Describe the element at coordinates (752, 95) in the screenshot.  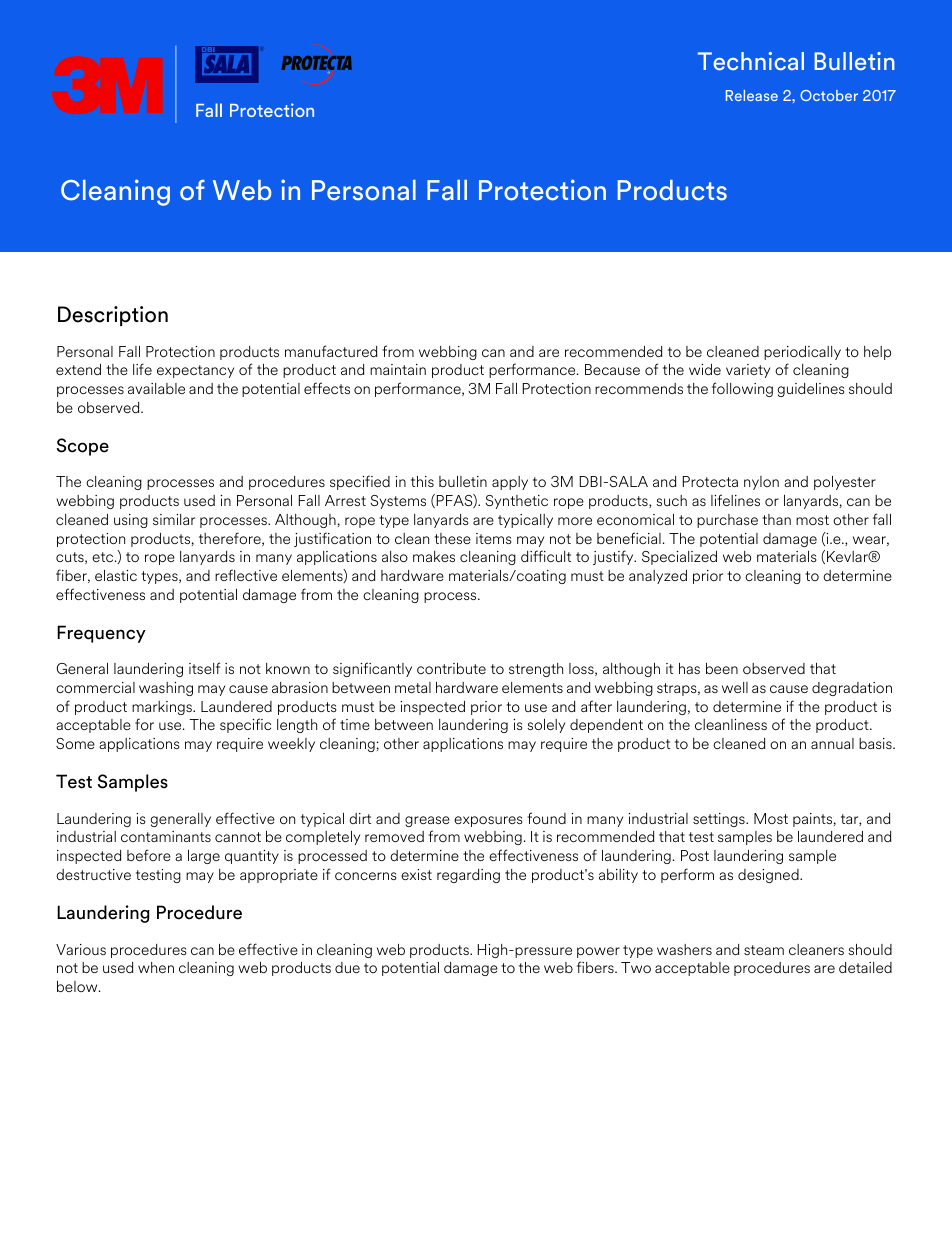
I see `Release` at that location.
